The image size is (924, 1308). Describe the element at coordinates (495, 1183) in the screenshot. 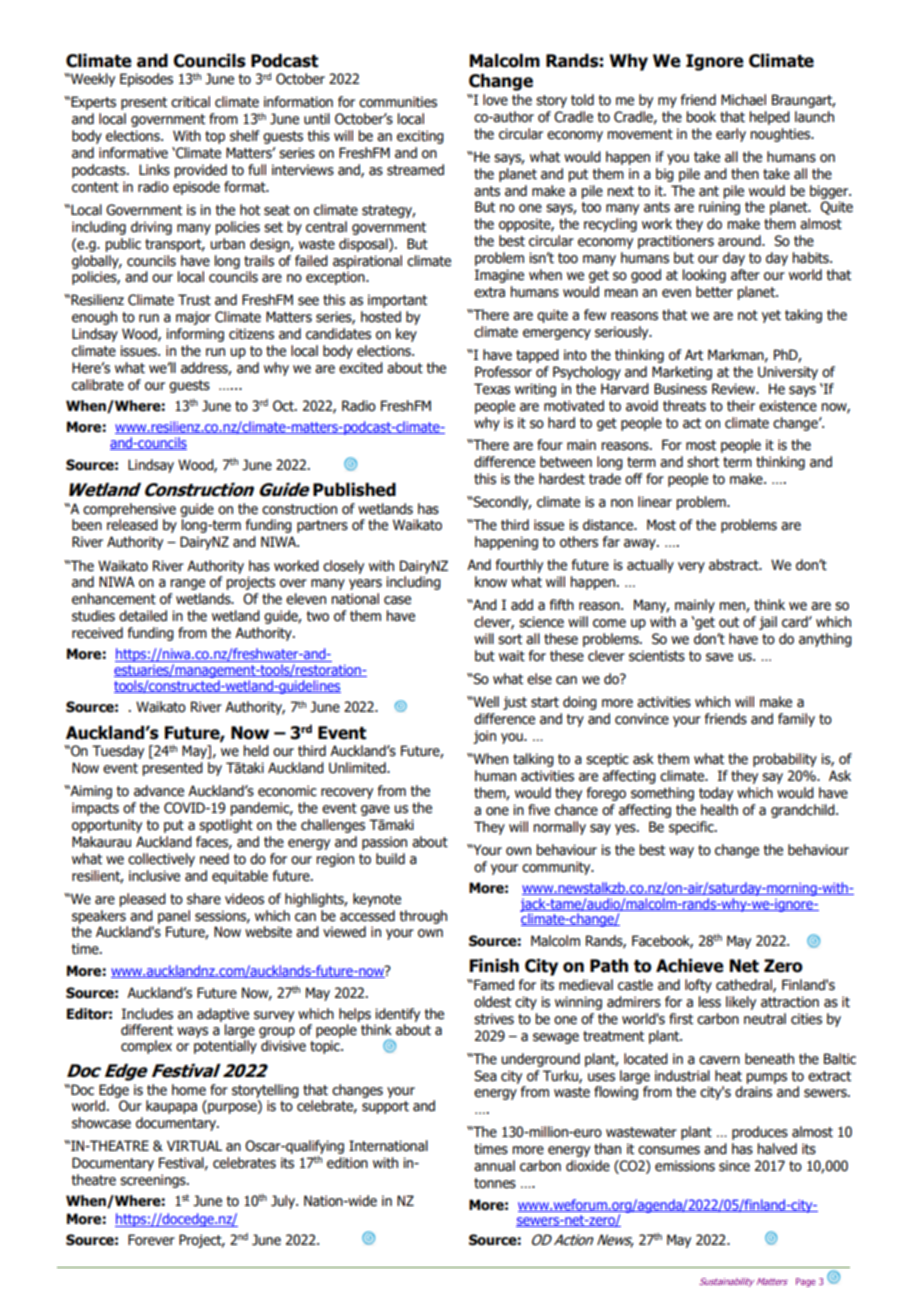

I see `tonnes` at that location.
